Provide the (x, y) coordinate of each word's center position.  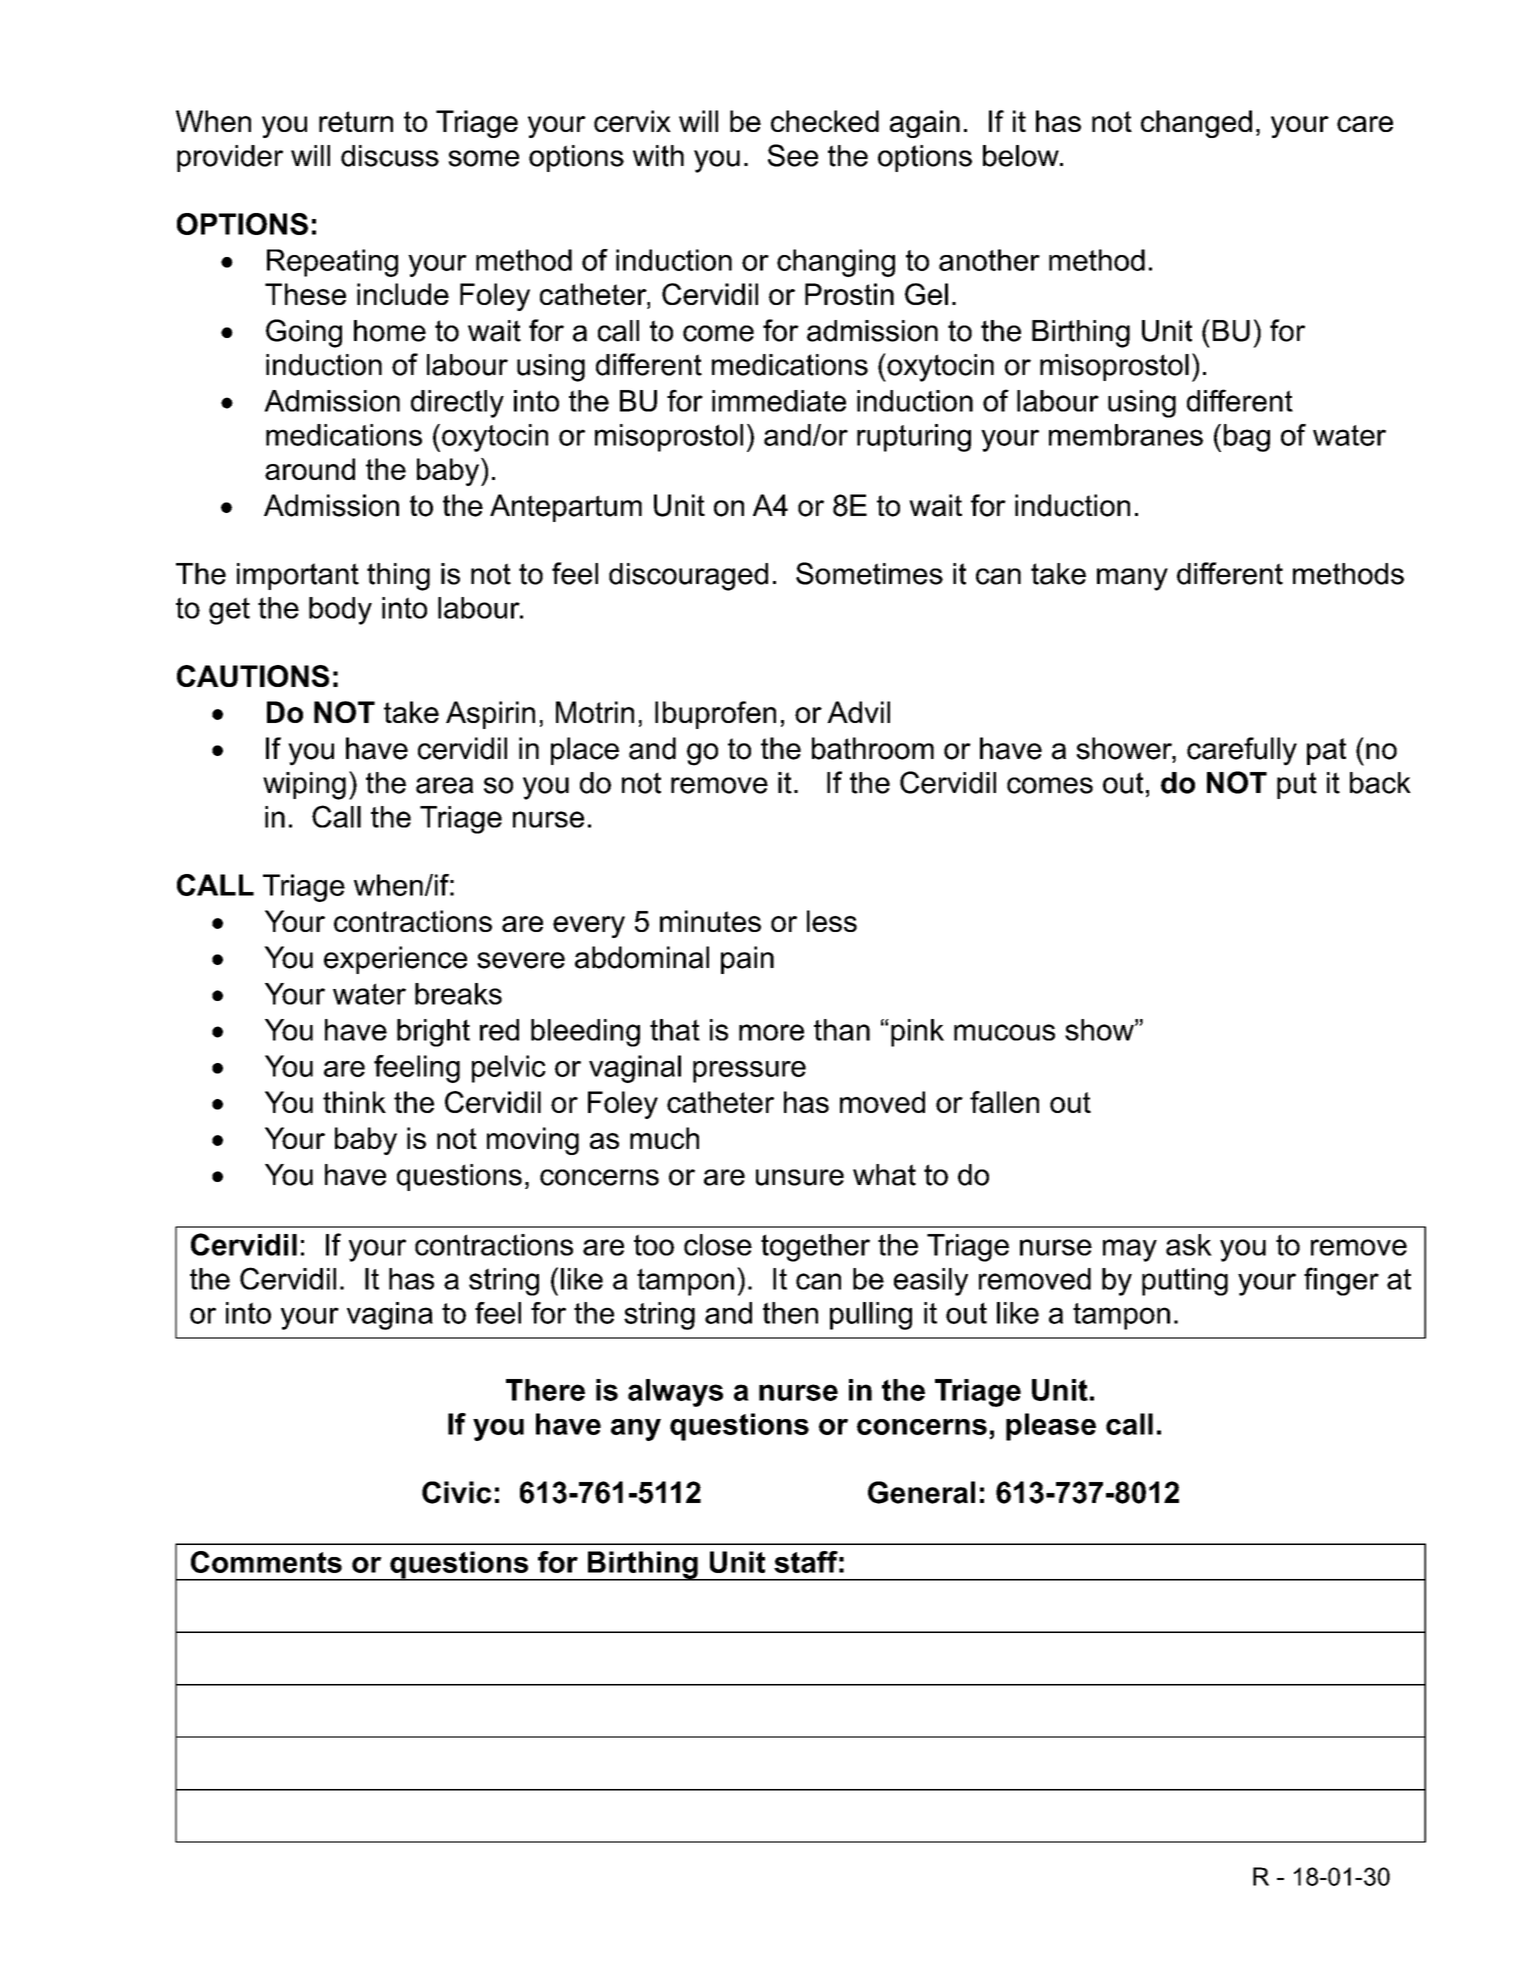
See (793, 155)
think (354, 1102)
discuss (390, 156)
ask (1189, 1245)
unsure (800, 1177)
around (310, 469)
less (832, 921)
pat (1326, 751)
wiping (304, 786)
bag (1247, 438)
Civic (456, 1492)
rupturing (914, 438)
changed (1196, 124)
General (921, 1492)
